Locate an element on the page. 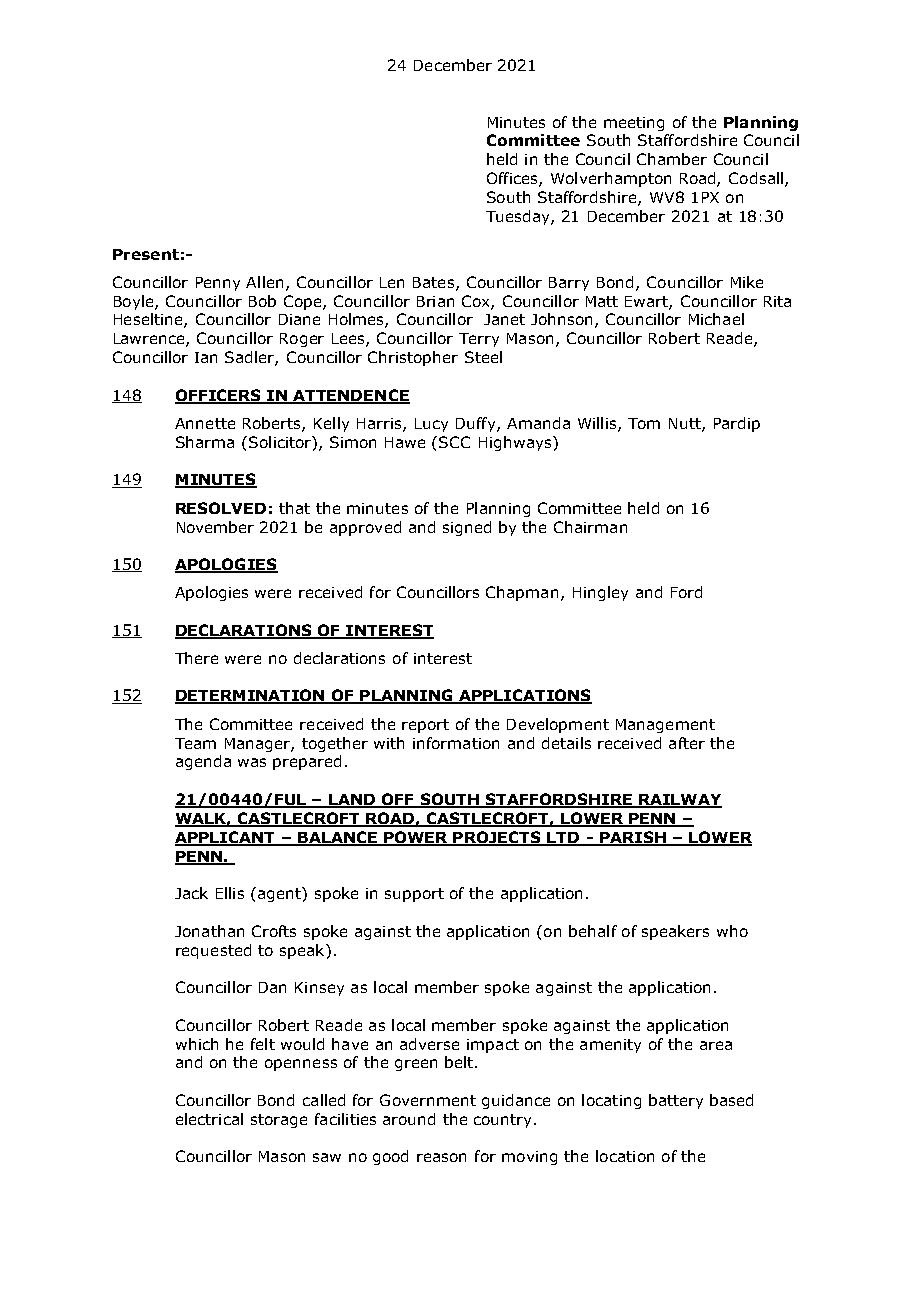 The height and width of the page is (1308, 924). RESOLVED is located at coordinates (221, 508).
